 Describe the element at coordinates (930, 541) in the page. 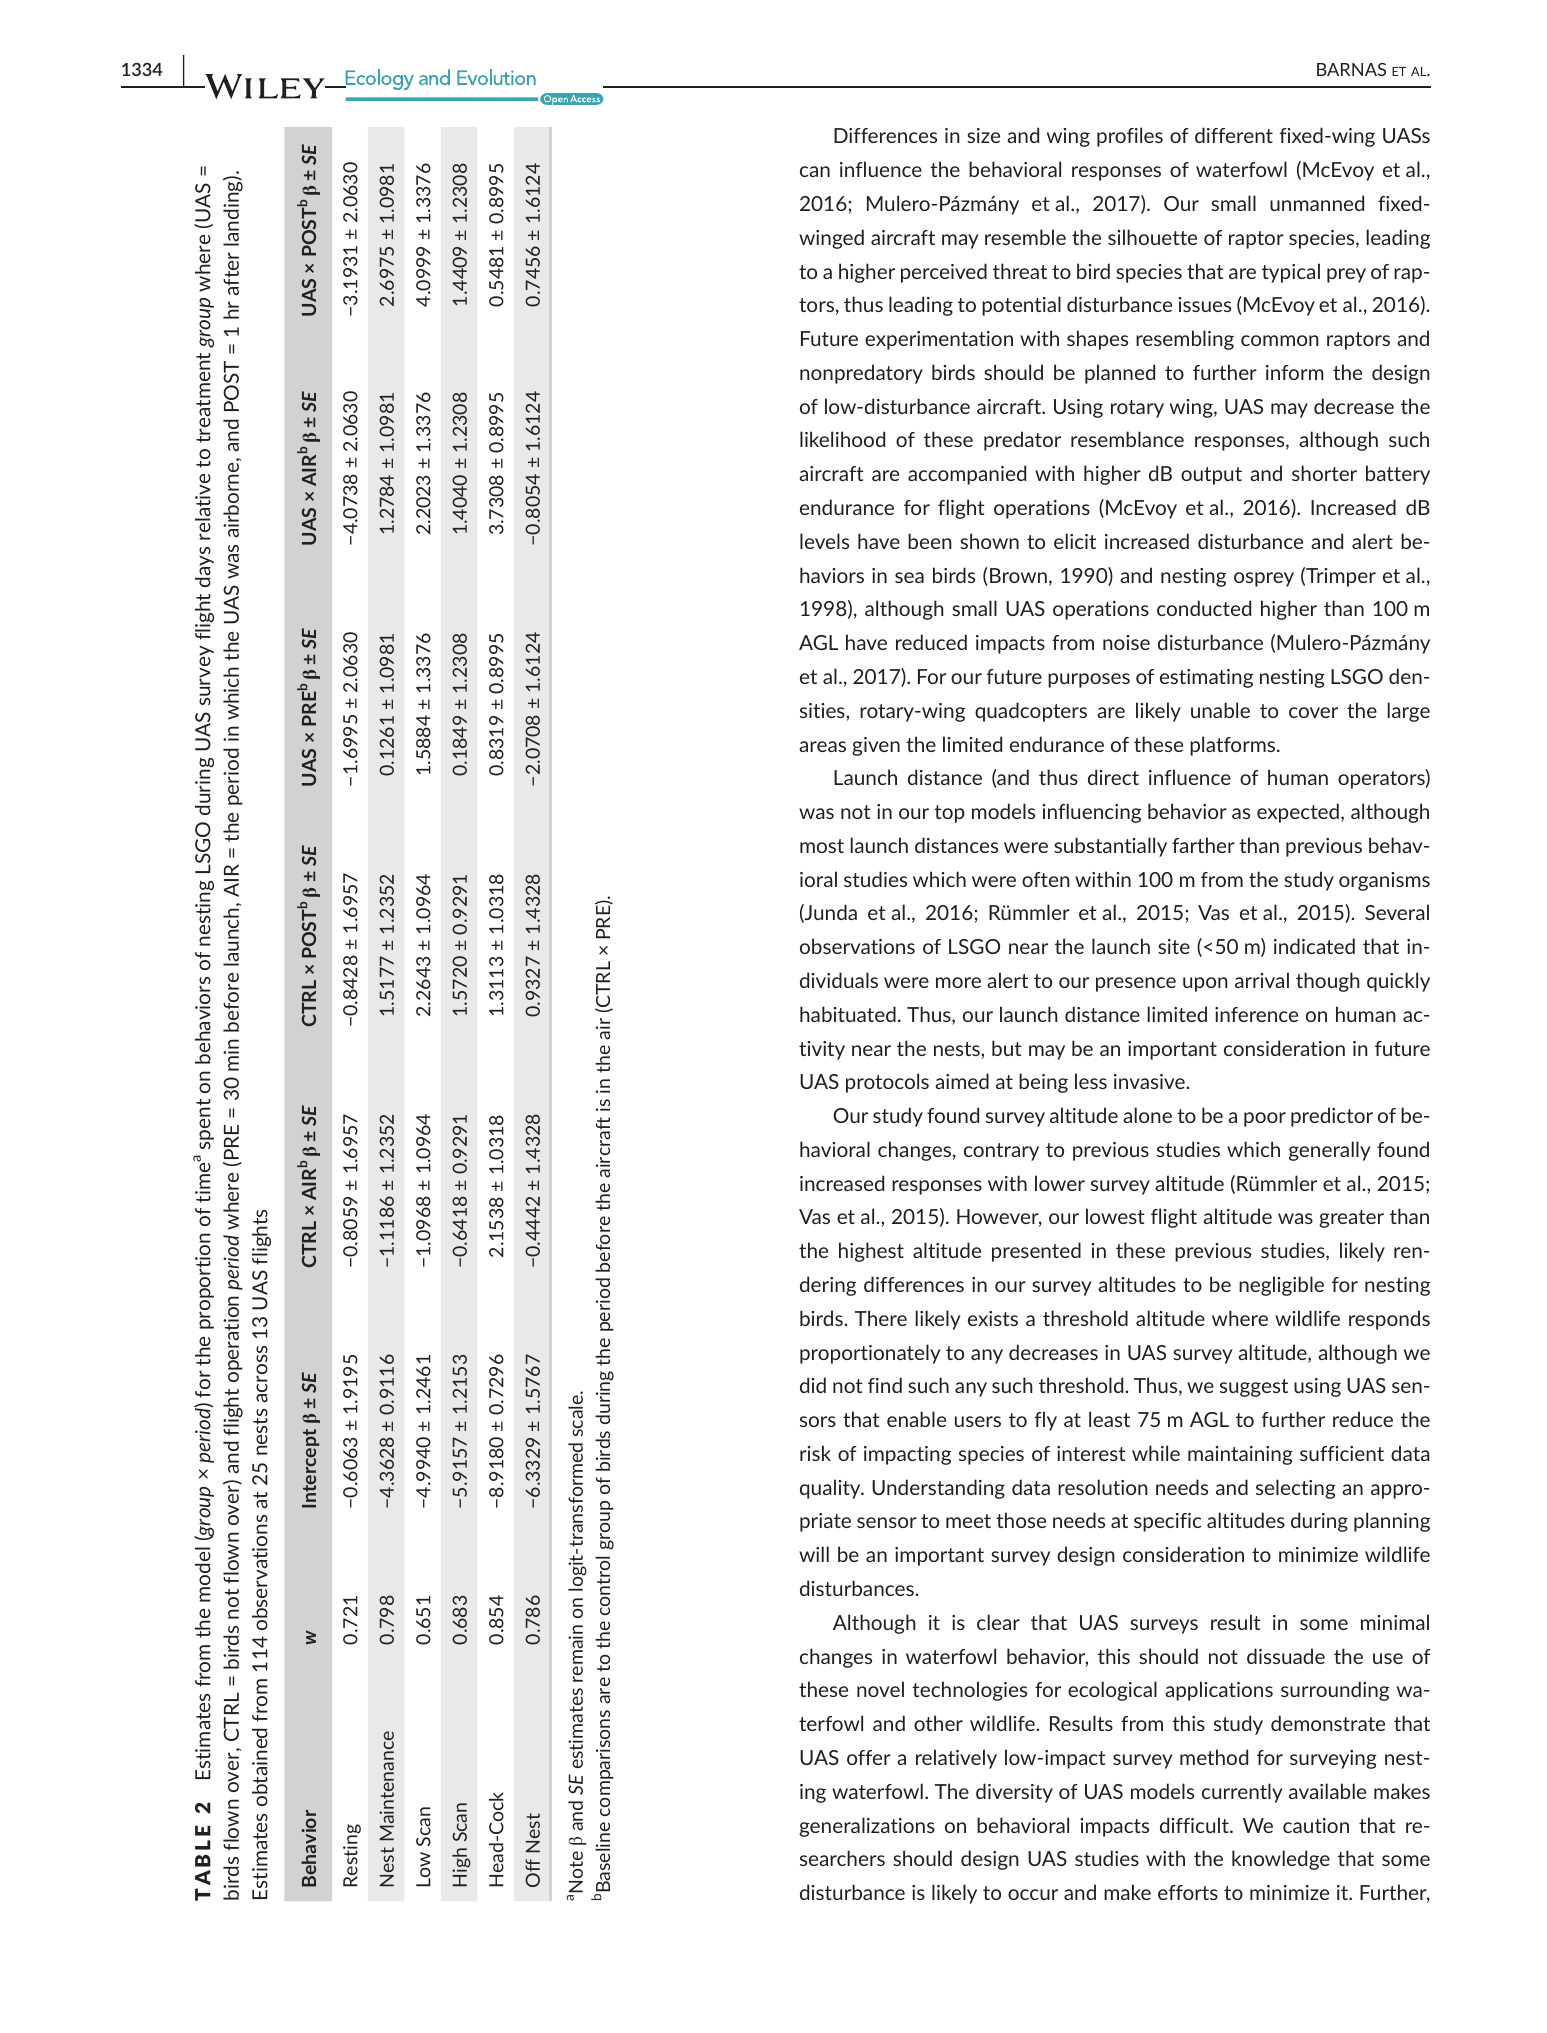

I see `been` at that location.
